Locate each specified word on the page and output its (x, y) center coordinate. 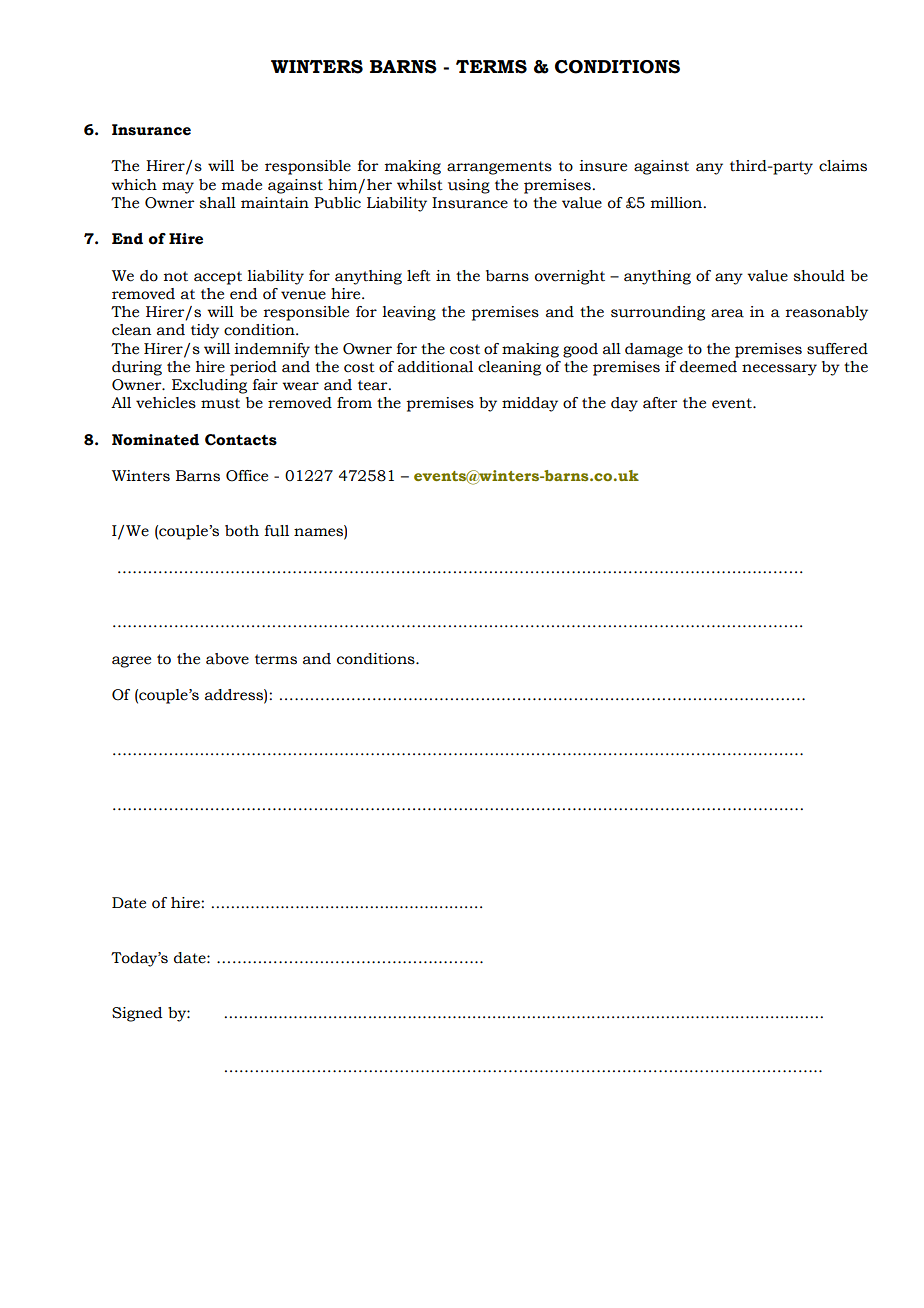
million (678, 203)
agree (131, 662)
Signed (137, 1014)
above (227, 659)
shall (217, 203)
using (469, 186)
